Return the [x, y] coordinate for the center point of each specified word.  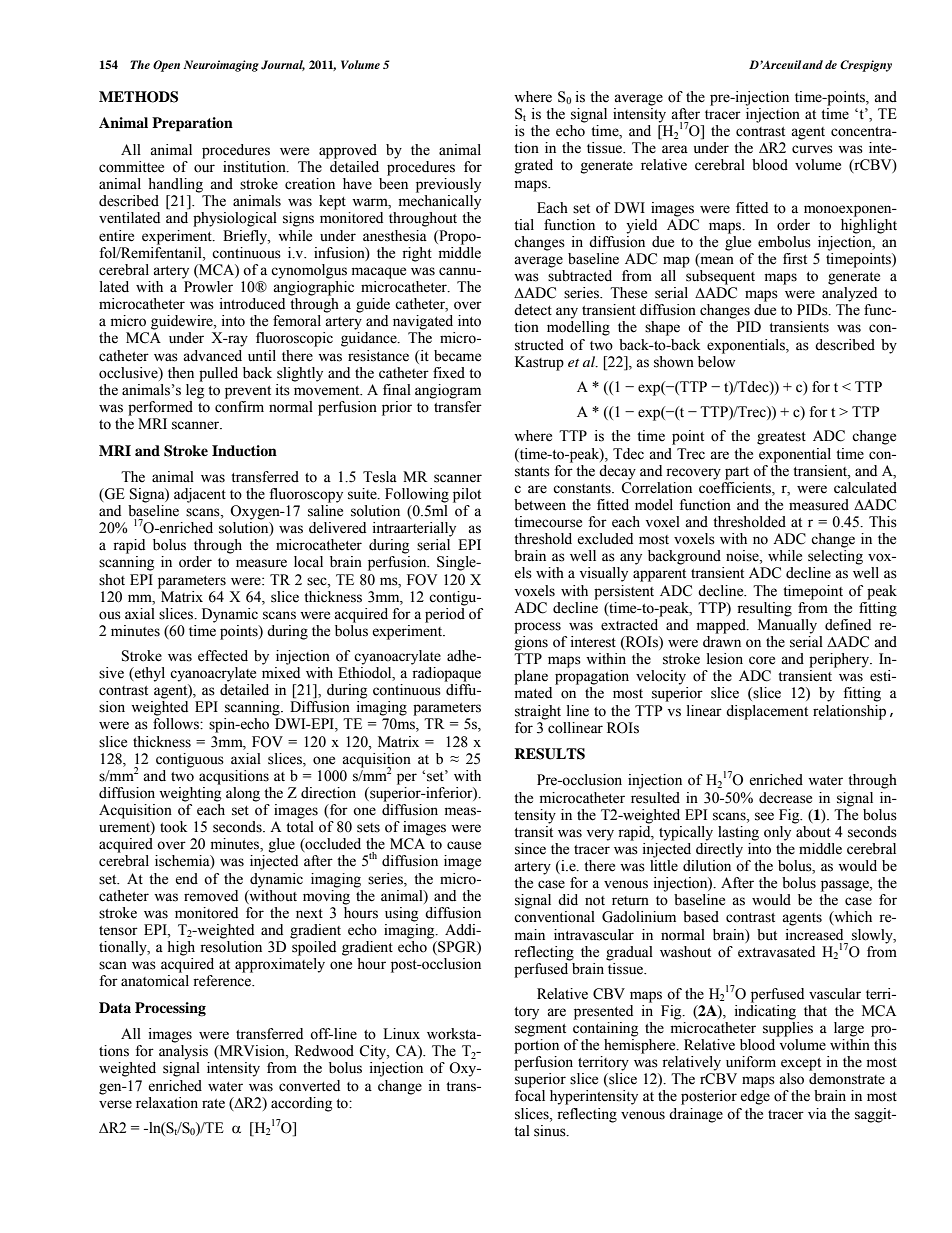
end [186, 879]
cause [464, 845]
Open [166, 66]
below [716, 360]
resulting [764, 609]
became [457, 356]
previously [448, 185]
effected [223, 656]
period [445, 615]
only [777, 833]
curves [812, 149]
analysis [183, 1052]
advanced [212, 356]
